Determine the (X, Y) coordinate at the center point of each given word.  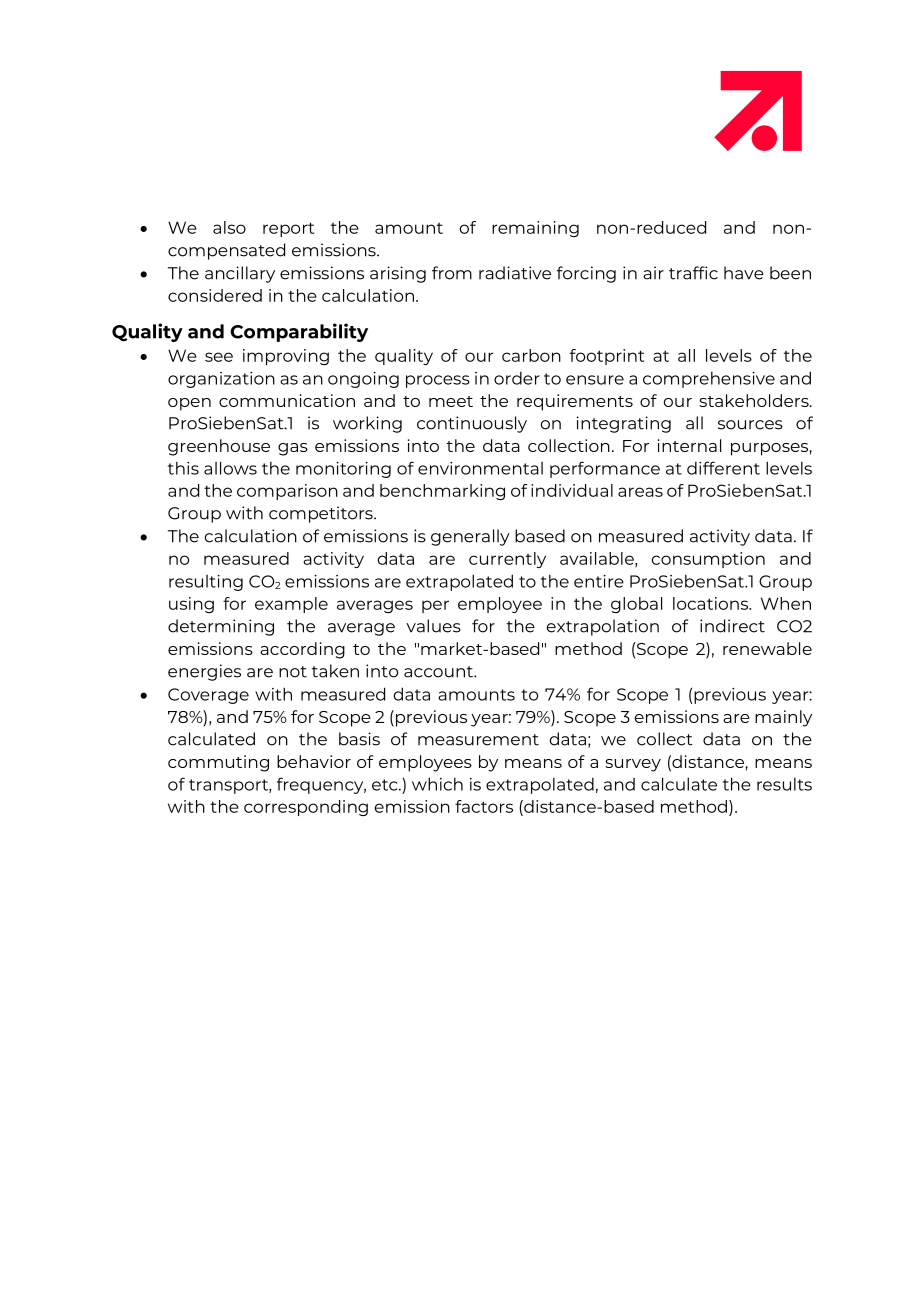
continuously (472, 424)
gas (293, 449)
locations (711, 603)
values (433, 626)
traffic (693, 273)
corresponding (306, 808)
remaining (535, 229)
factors (484, 806)
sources (750, 425)
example (291, 605)
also (229, 227)
